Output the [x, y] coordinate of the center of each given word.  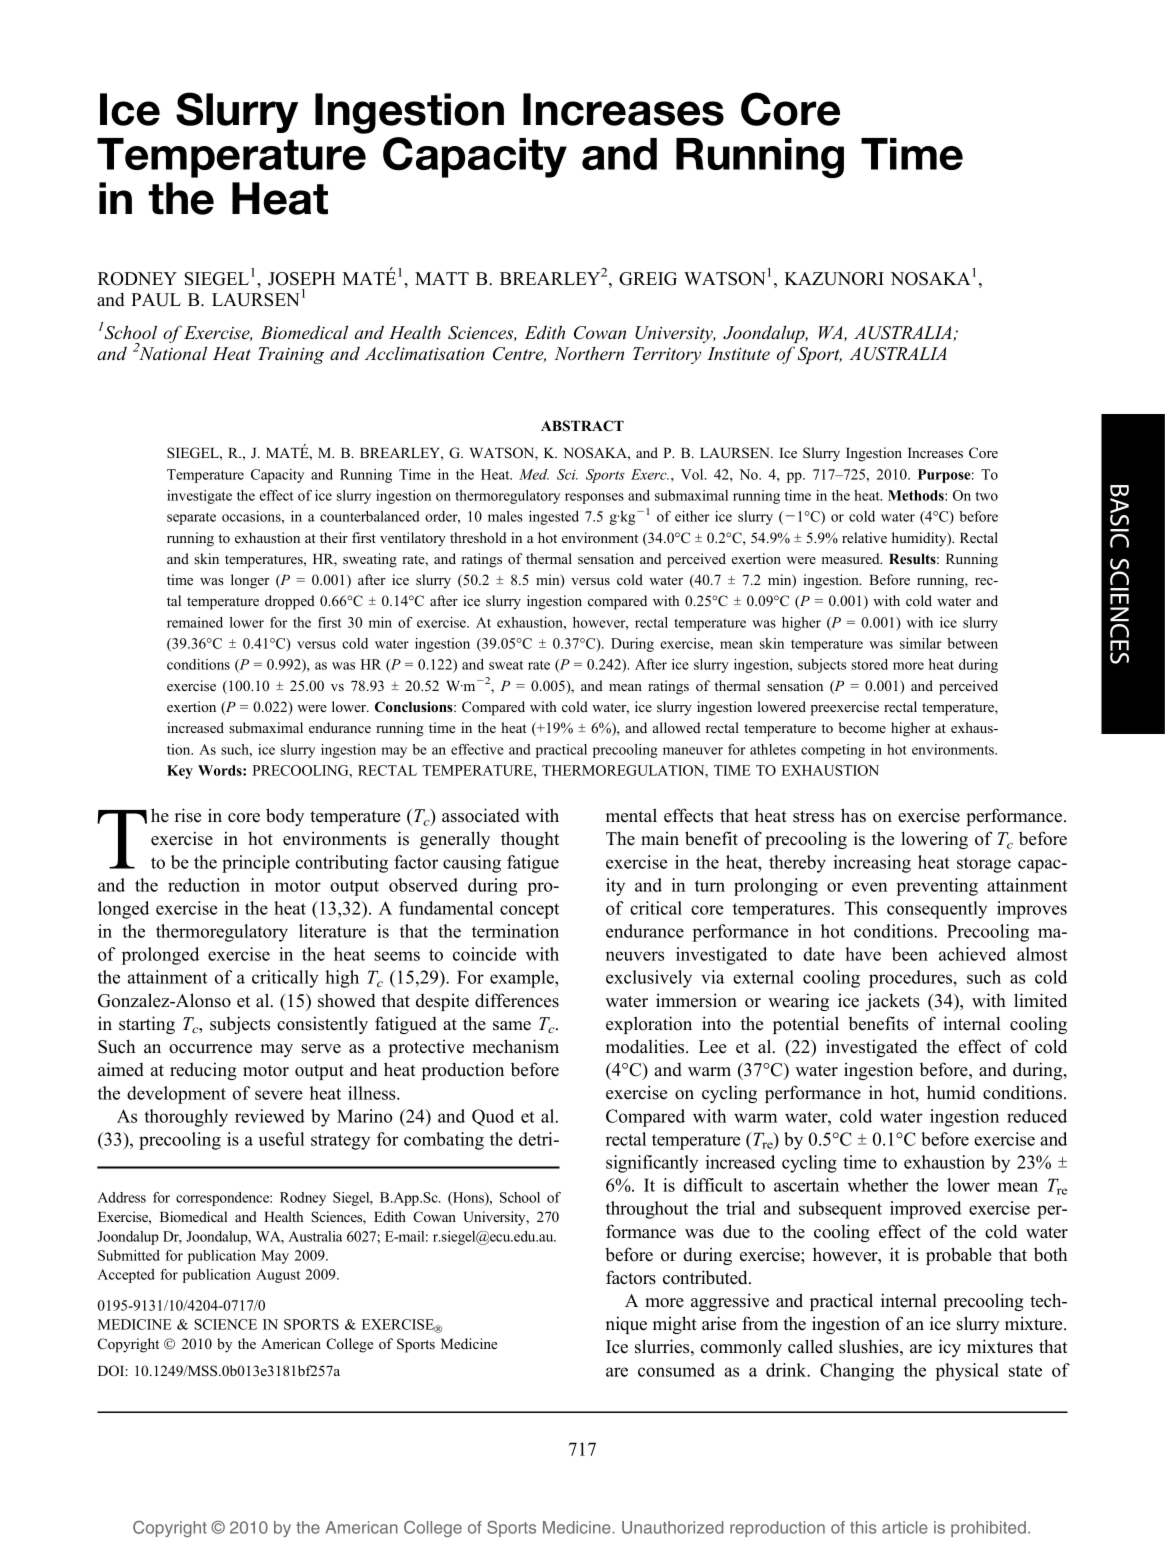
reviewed [270, 1116]
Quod [493, 1117]
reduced [1037, 1116]
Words [221, 770]
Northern [589, 353]
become [862, 727]
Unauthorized [672, 1527]
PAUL [156, 300]
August [278, 1276]
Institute [738, 353]
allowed [676, 727]
